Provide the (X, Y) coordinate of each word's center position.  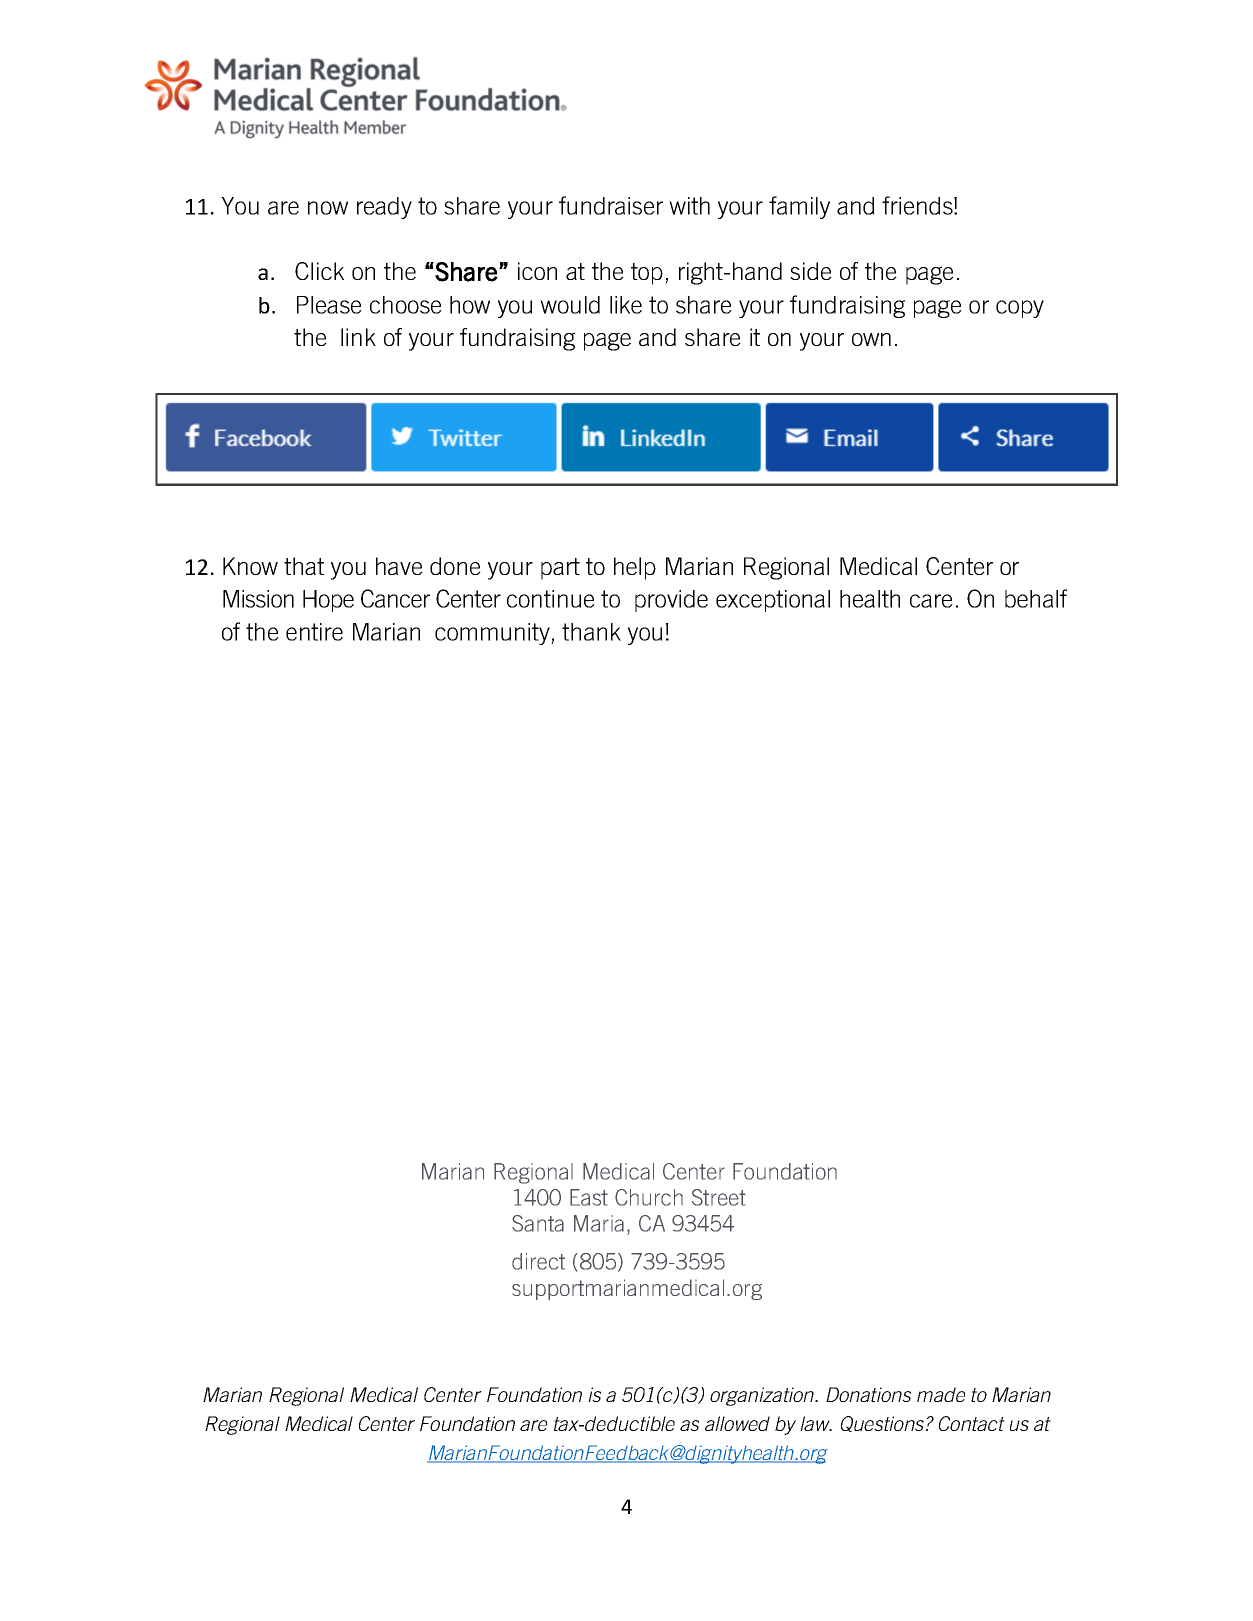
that (304, 566)
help (635, 568)
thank (591, 632)
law (816, 1423)
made (941, 1394)
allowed (737, 1423)
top (647, 274)
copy (1020, 309)
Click (319, 271)
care (931, 601)
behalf (1036, 598)
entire (314, 632)
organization (763, 1396)
